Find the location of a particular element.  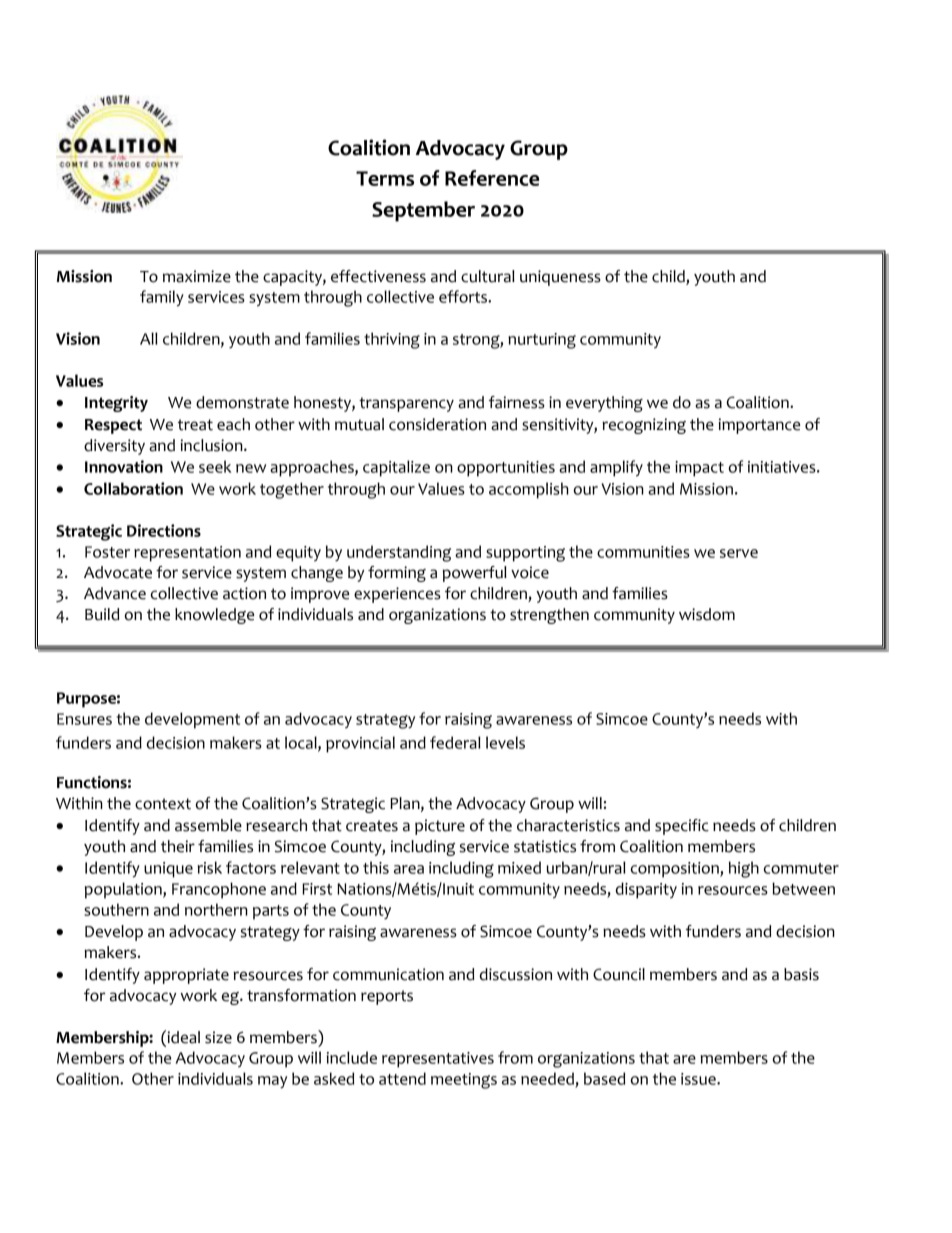

specific is located at coordinates (682, 827).
